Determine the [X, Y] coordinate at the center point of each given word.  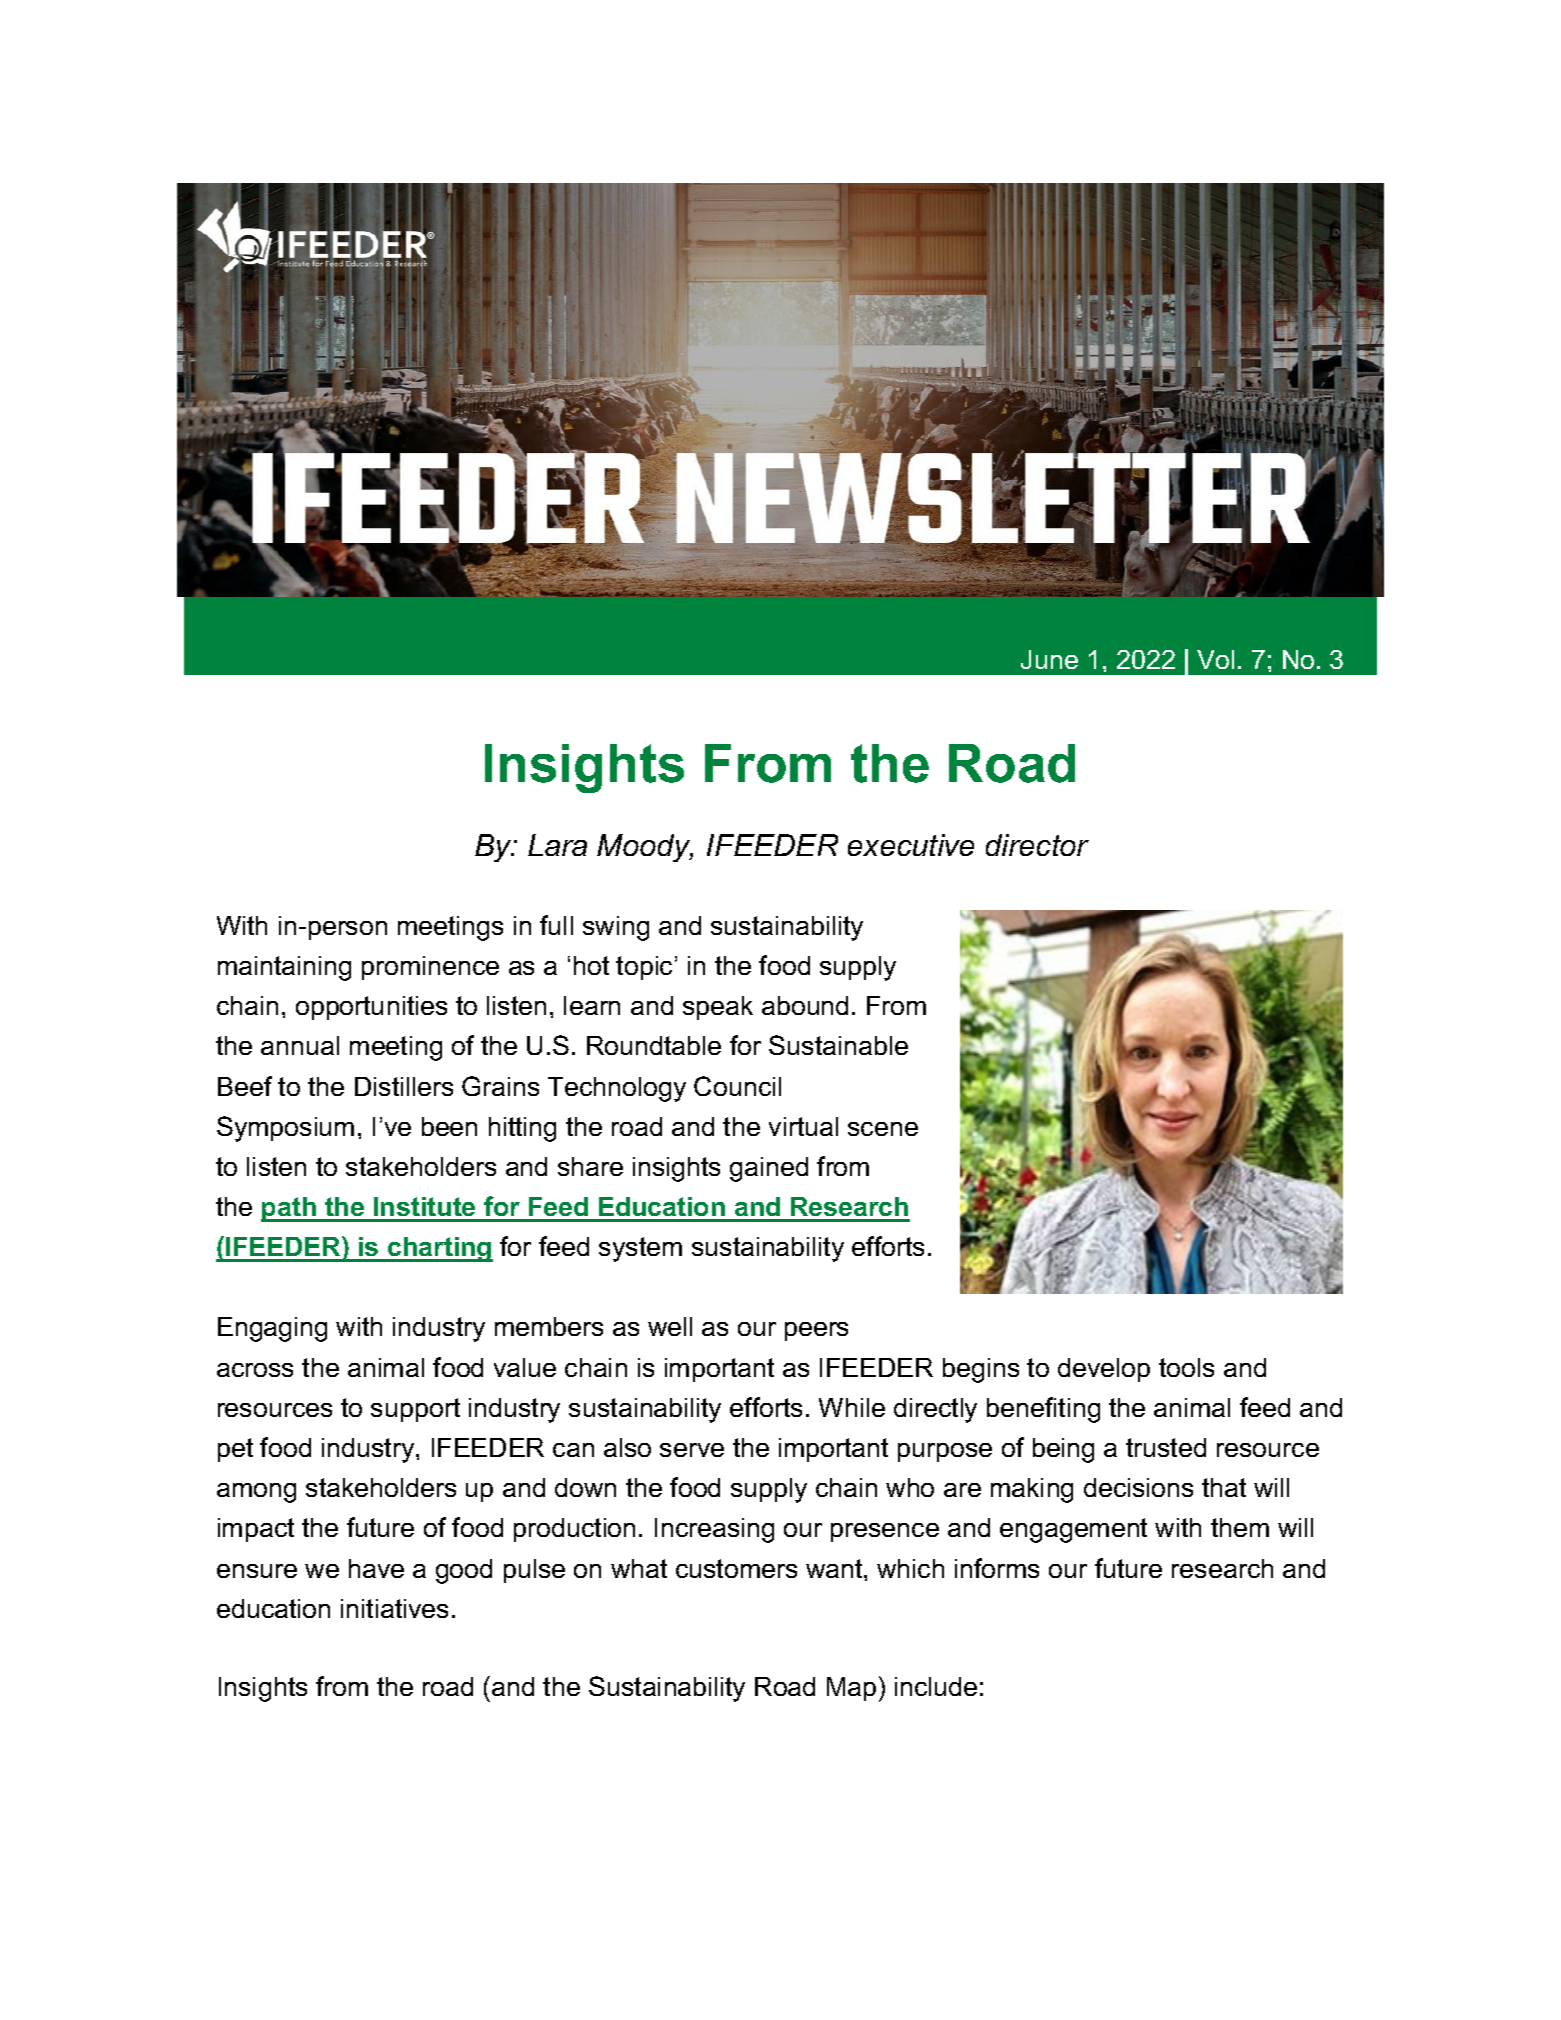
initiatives [394, 1608]
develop [1104, 1370]
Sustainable [838, 1045]
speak [718, 1008]
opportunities [371, 1008]
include [936, 1686]
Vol [1215, 659]
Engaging [272, 1329]
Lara [557, 845]
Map [851, 1689]
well [670, 1326]
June [1049, 659]
